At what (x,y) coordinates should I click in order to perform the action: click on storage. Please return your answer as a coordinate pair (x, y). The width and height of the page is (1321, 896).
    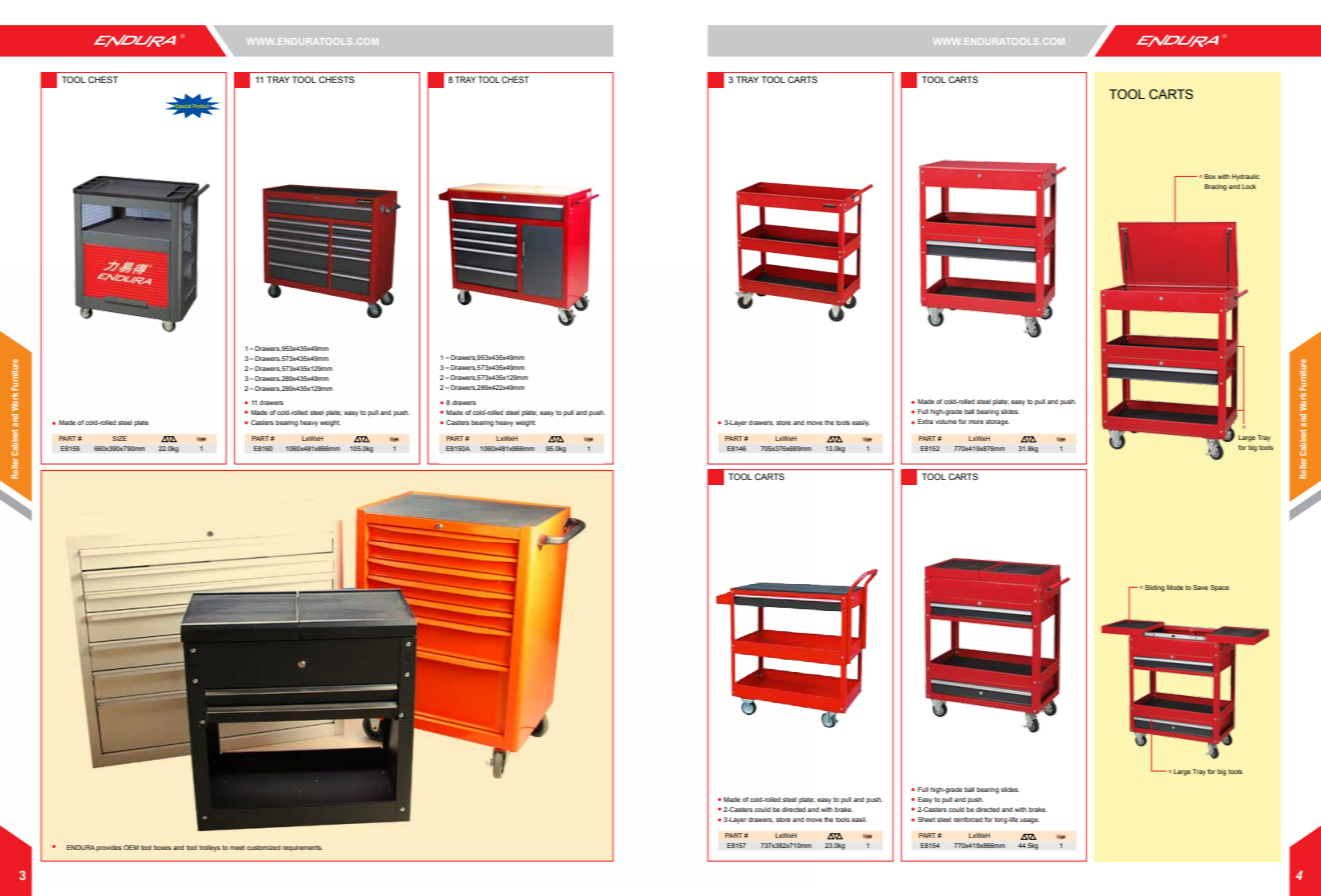
    Looking at the image, I should click on (998, 422).
